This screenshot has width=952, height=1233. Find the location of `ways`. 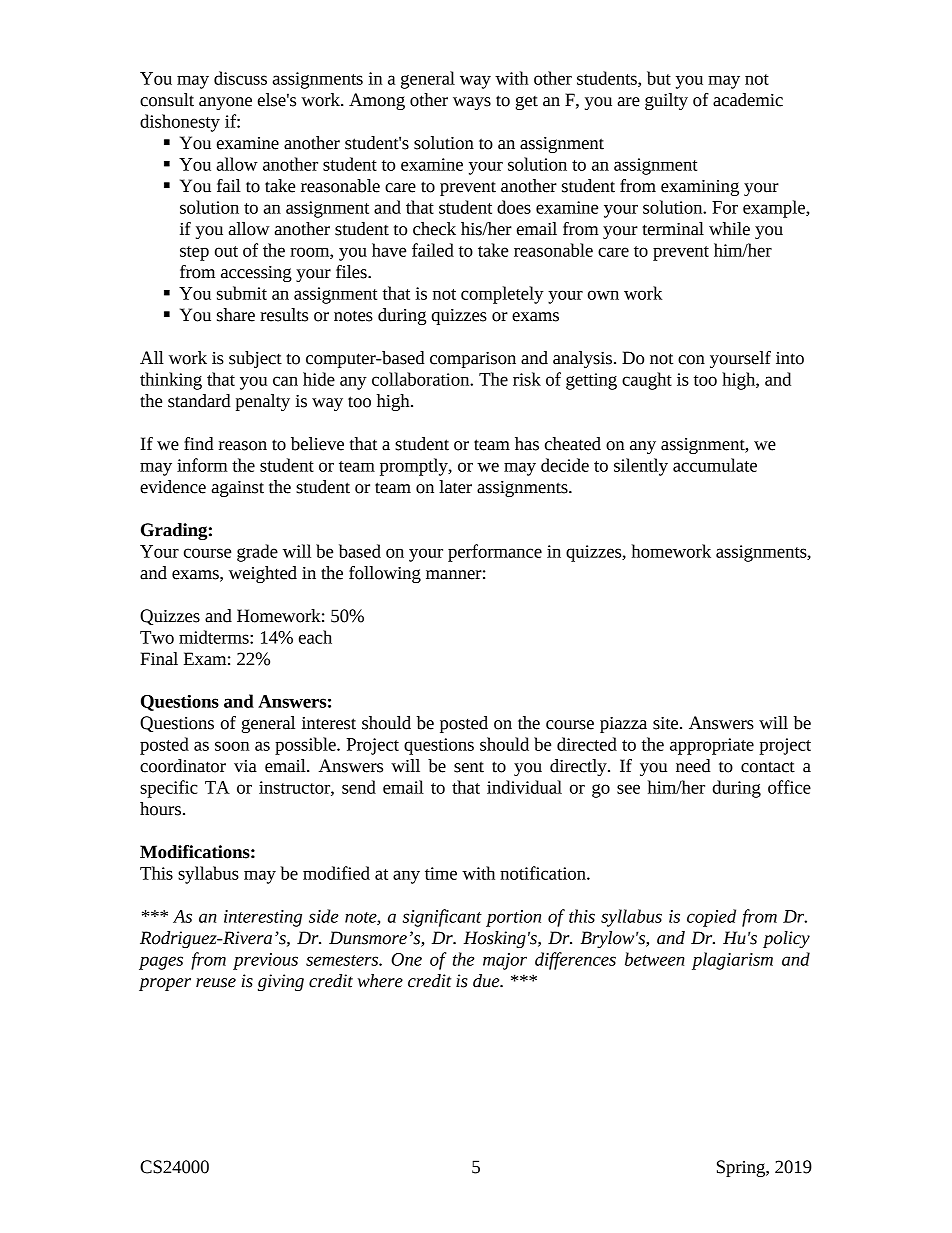

ways is located at coordinates (472, 103).
